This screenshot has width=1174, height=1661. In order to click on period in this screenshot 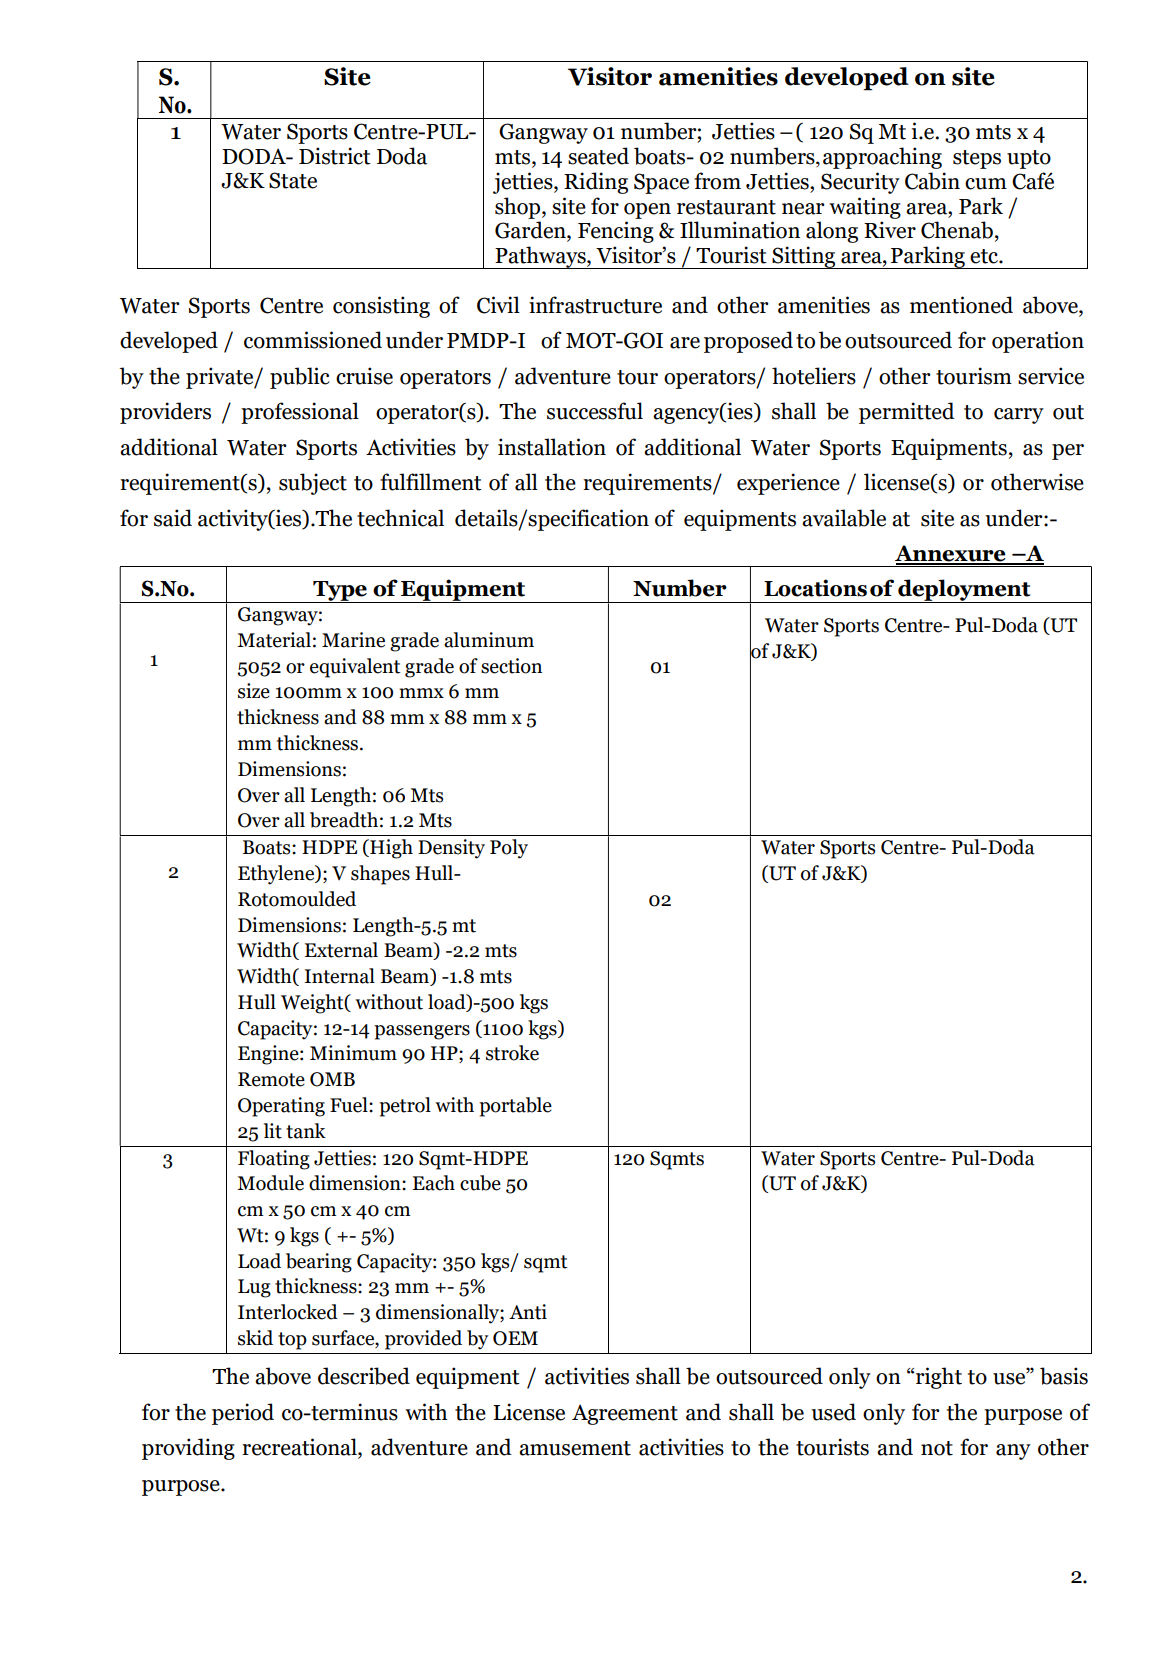, I will do `click(243, 1414)`.
